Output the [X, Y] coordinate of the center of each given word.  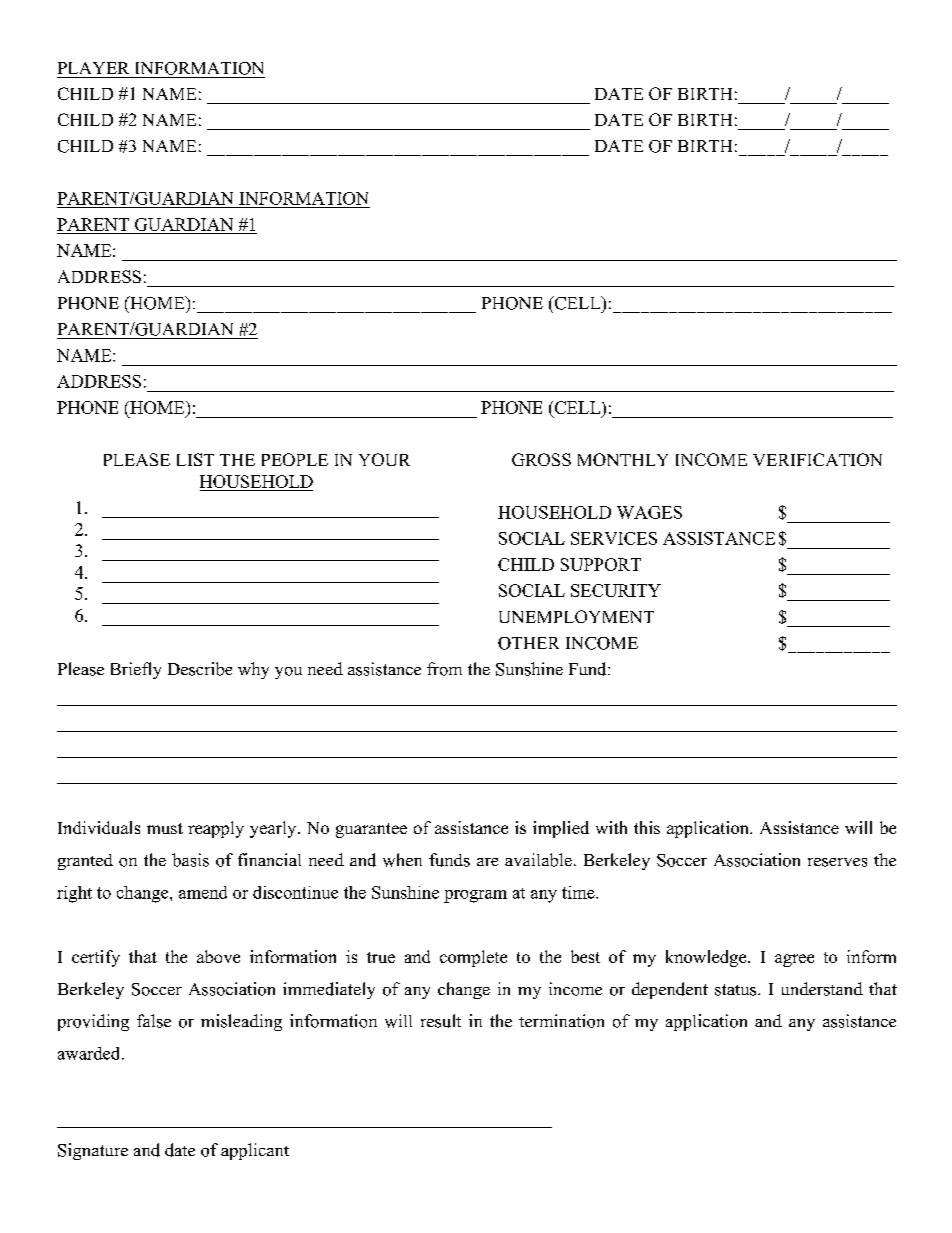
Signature [93, 1151]
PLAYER [93, 68]
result [441, 1021]
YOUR [384, 459]
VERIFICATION [817, 459]
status [737, 990]
